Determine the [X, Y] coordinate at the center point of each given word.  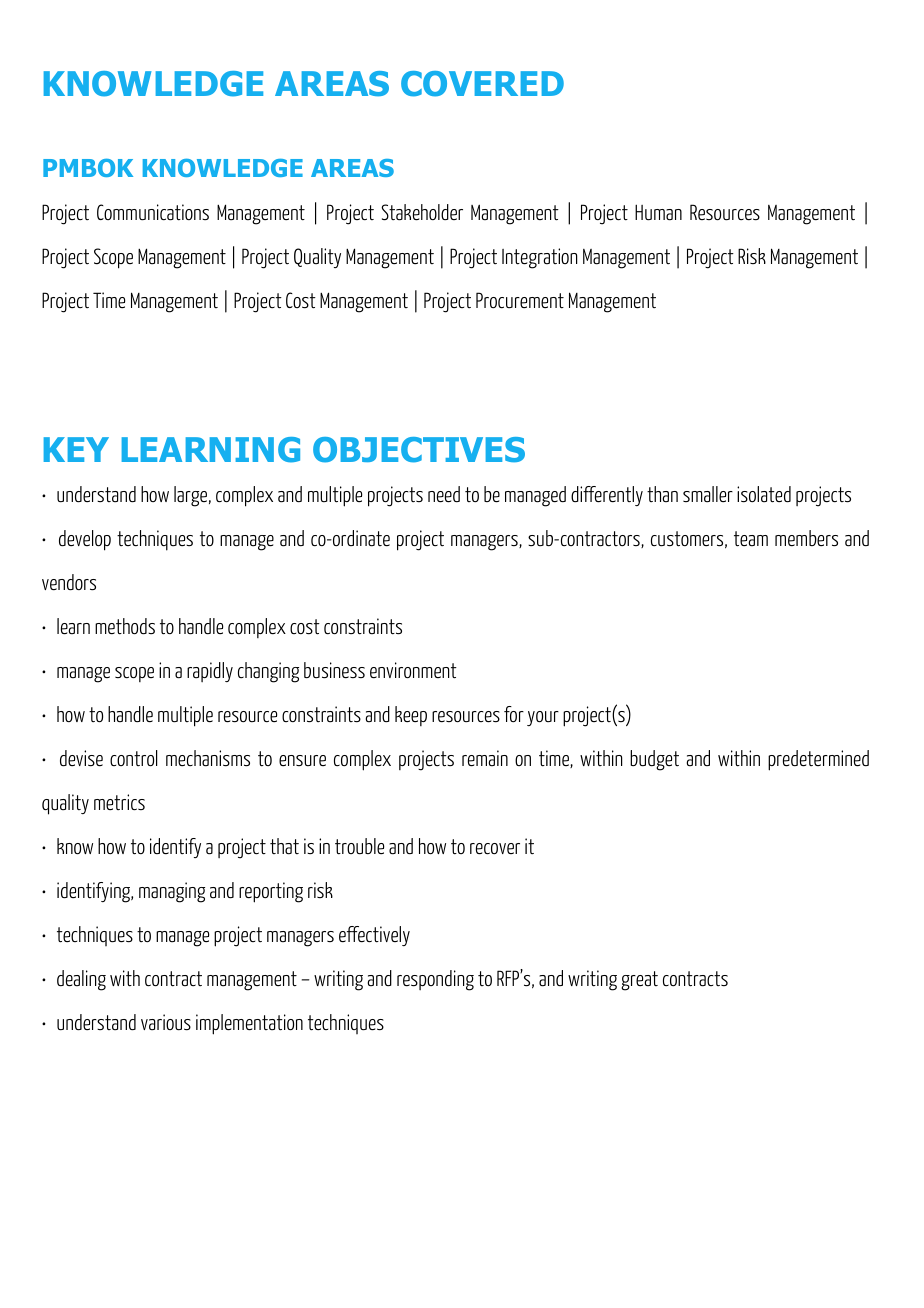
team [751, 539]
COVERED [482, 84]
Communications [153, 212]
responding [435, 980]
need [444, 494]
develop [85, 540]
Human [658, 212]
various [166, 1022]
